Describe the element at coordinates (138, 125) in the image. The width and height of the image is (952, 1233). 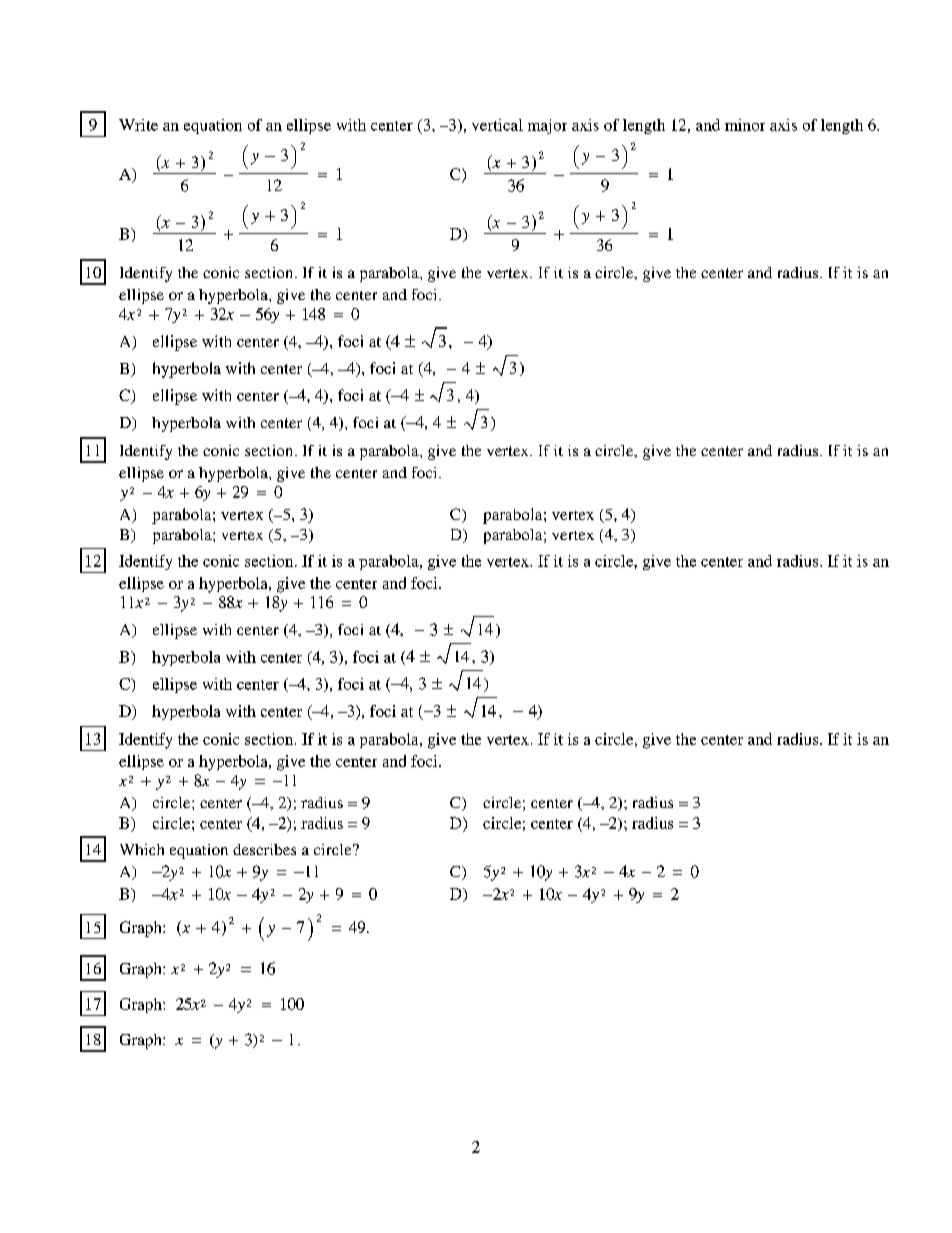
I see `Write` at that location.
